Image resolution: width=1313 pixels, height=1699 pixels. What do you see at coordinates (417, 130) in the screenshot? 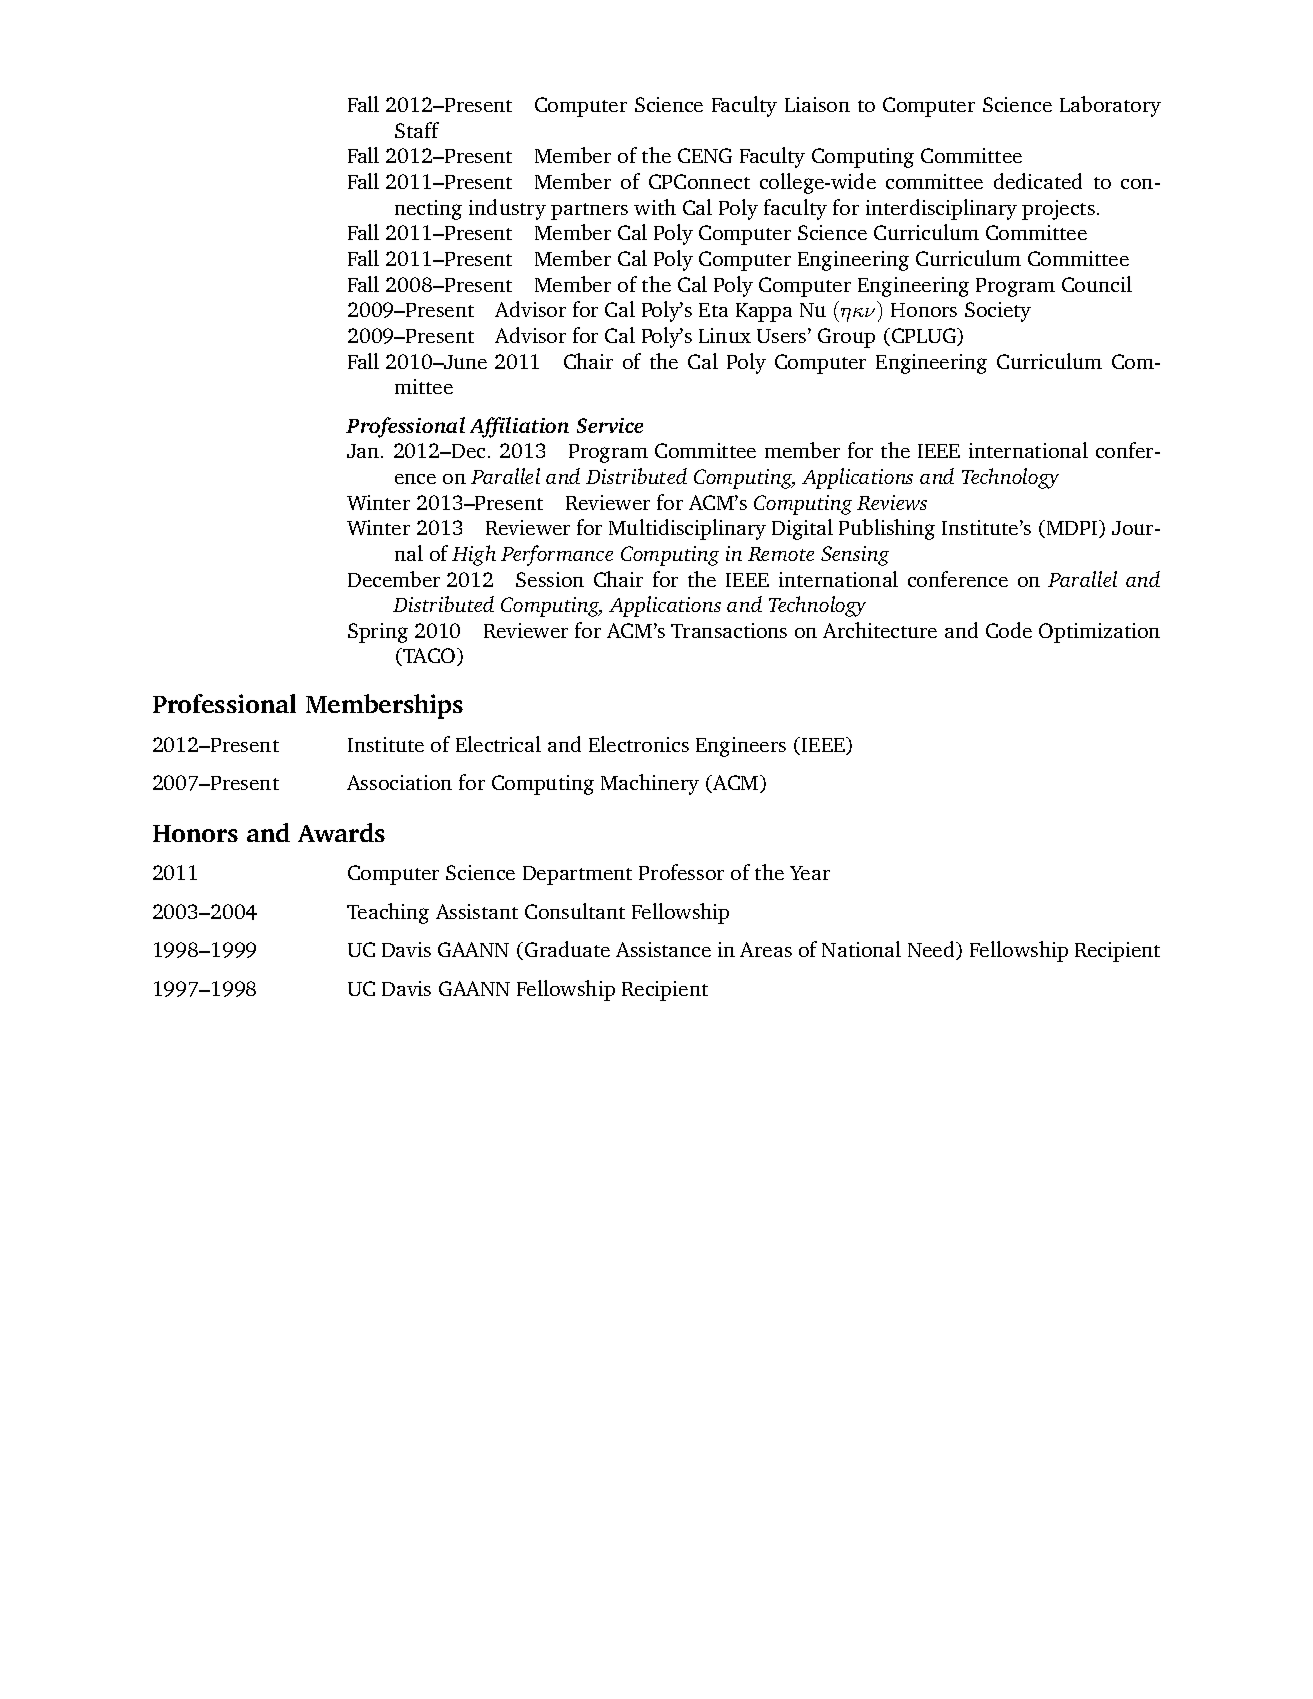
I see `Staff` at bounding box center [417, 130].
